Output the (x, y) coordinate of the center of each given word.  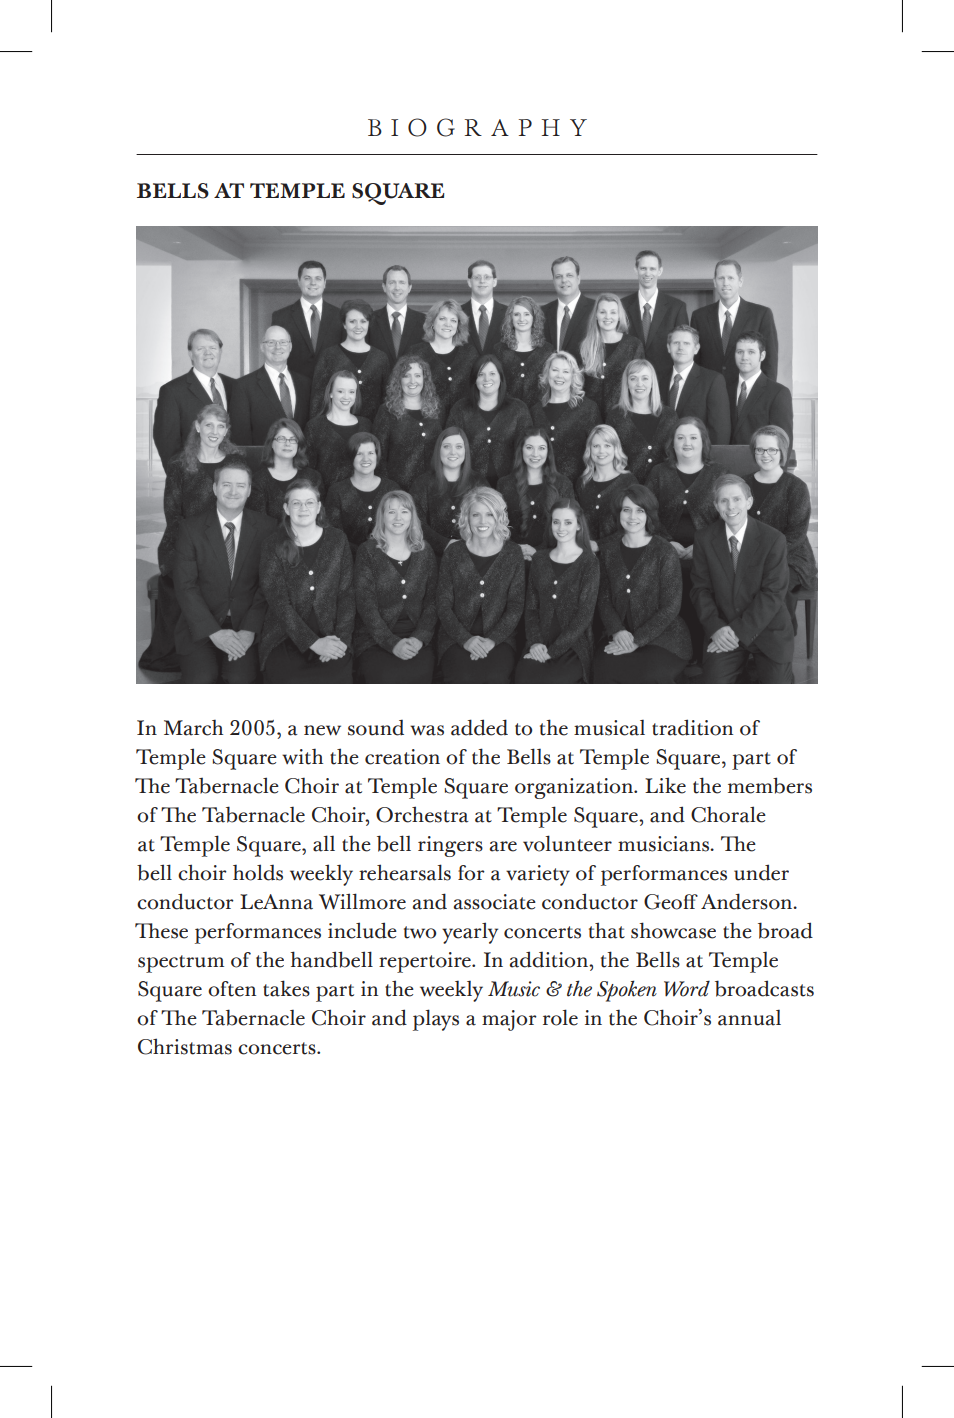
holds (258, 872)
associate (495, 902)
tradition (692, 727)
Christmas (185, 1046)
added (479, 727)
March (193, 727)
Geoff (671, 902)
